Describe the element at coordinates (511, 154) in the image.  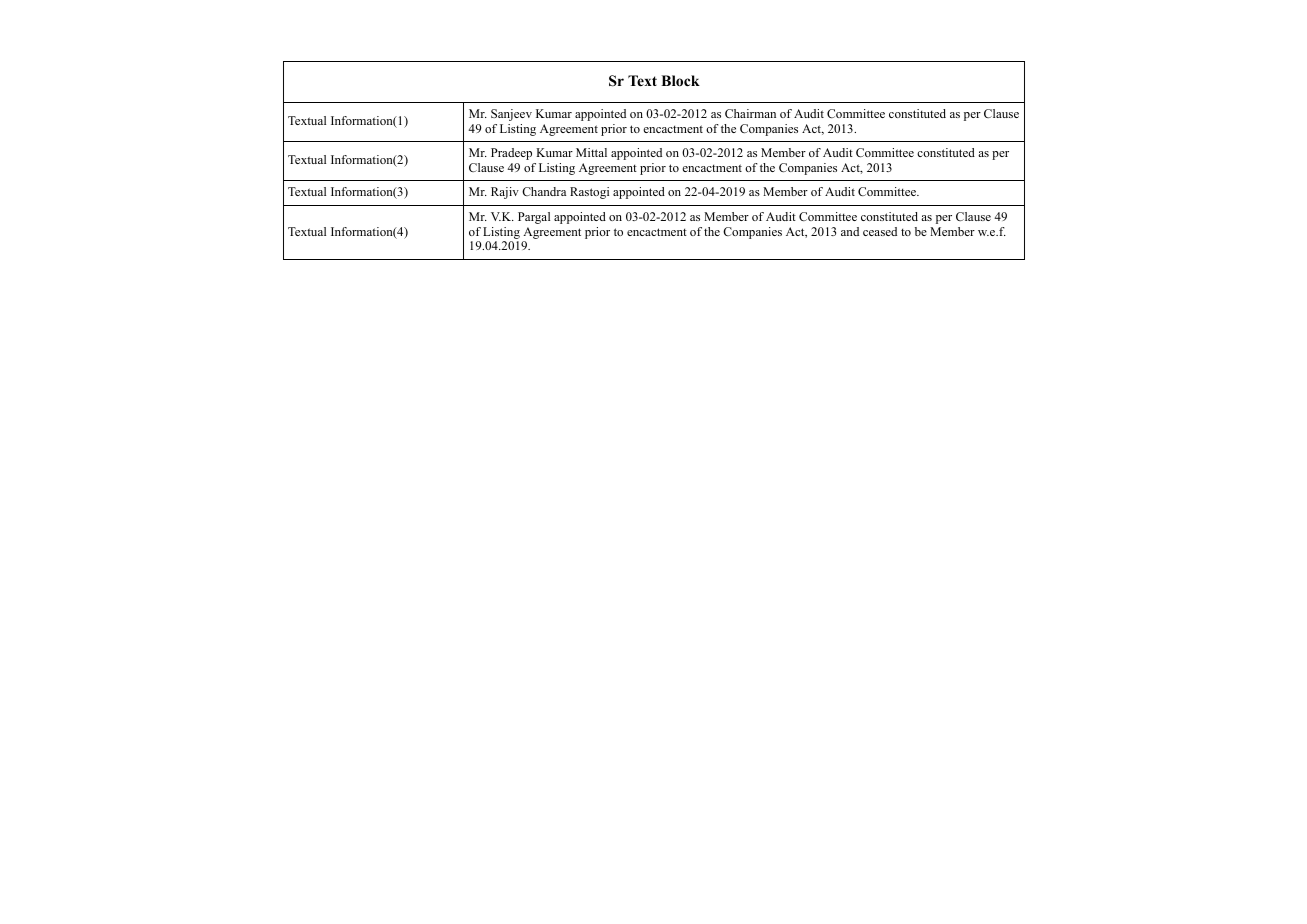
I see `Pradeep` at that location.
